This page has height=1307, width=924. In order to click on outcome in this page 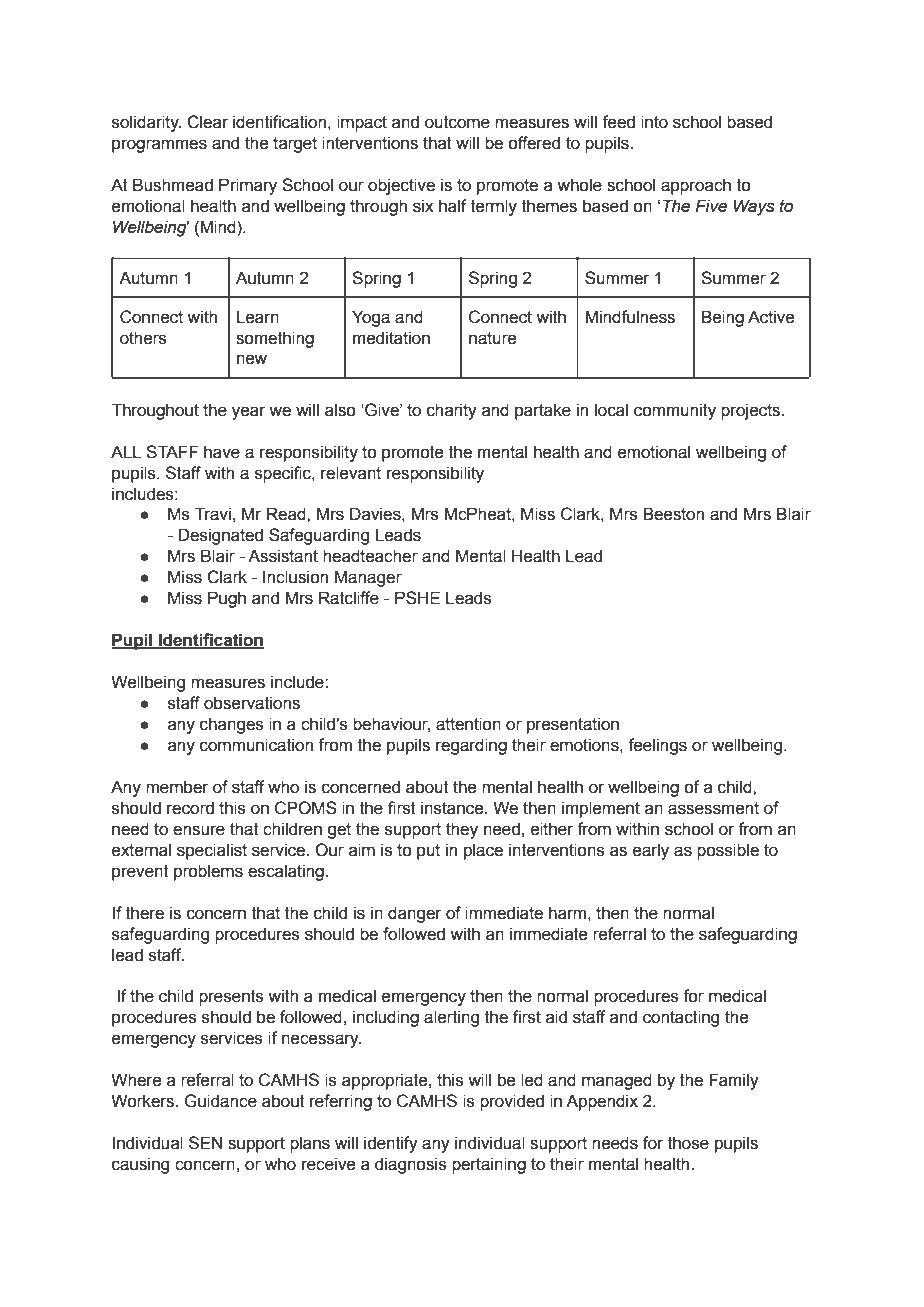, I will do `click(457, 122)`.
